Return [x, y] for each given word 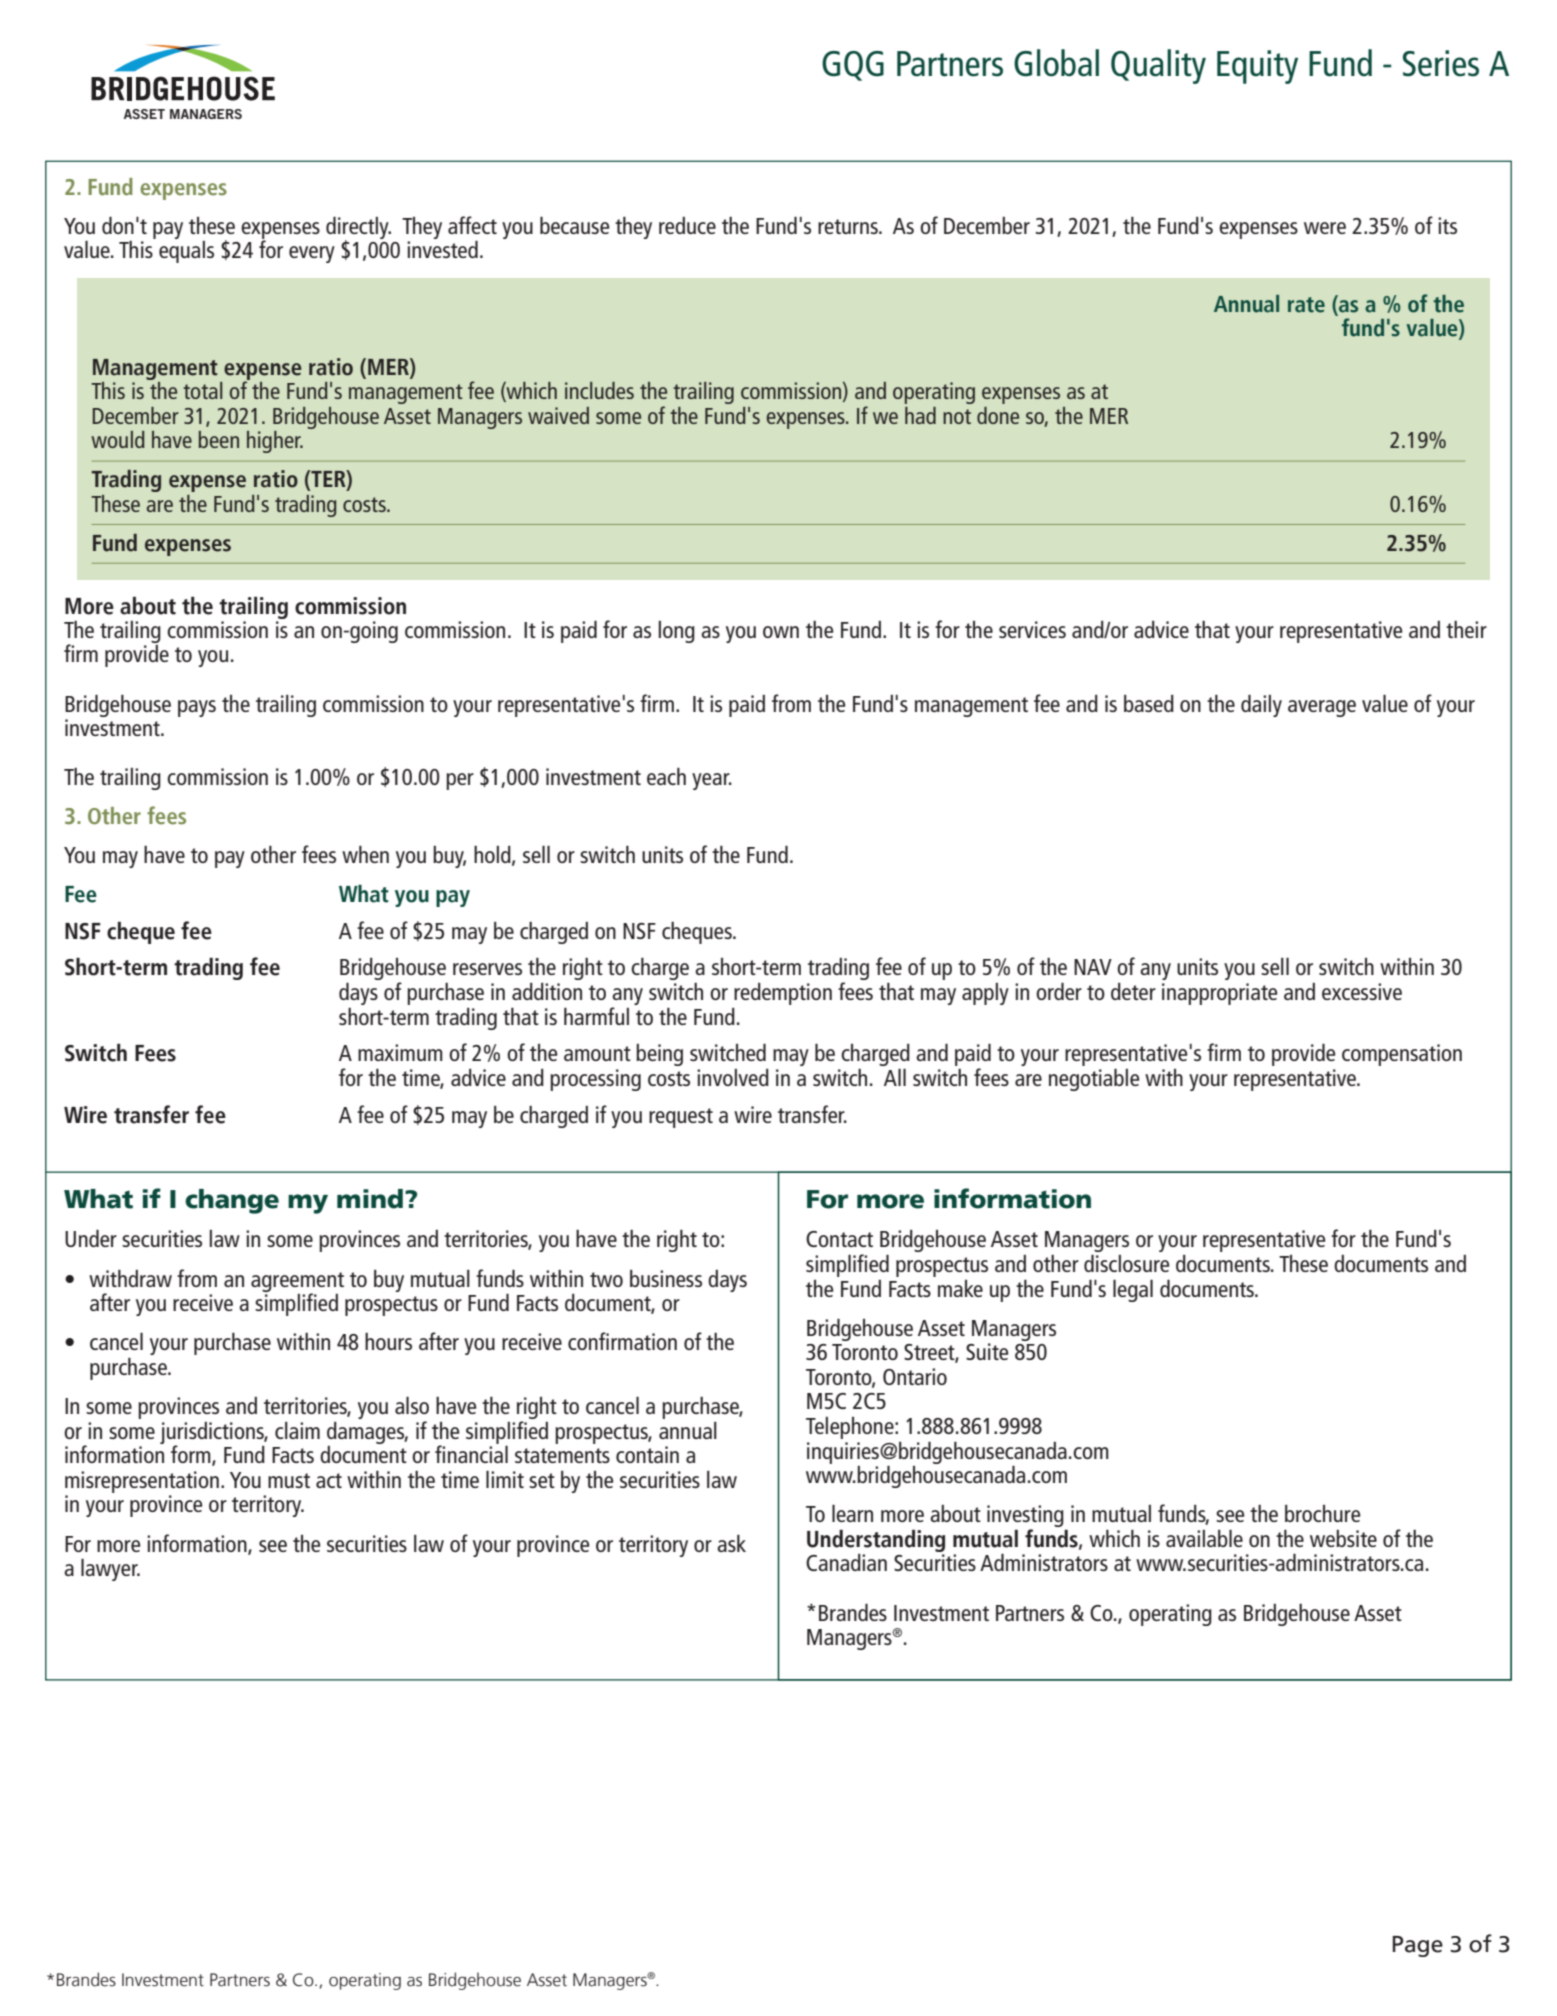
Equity [1257, 67]
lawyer [110, 1569]
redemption [783, 994]
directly [358, 228]
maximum [400, 1052]
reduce [687, 225]
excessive [1362, 991]
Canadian [846, 1562]
